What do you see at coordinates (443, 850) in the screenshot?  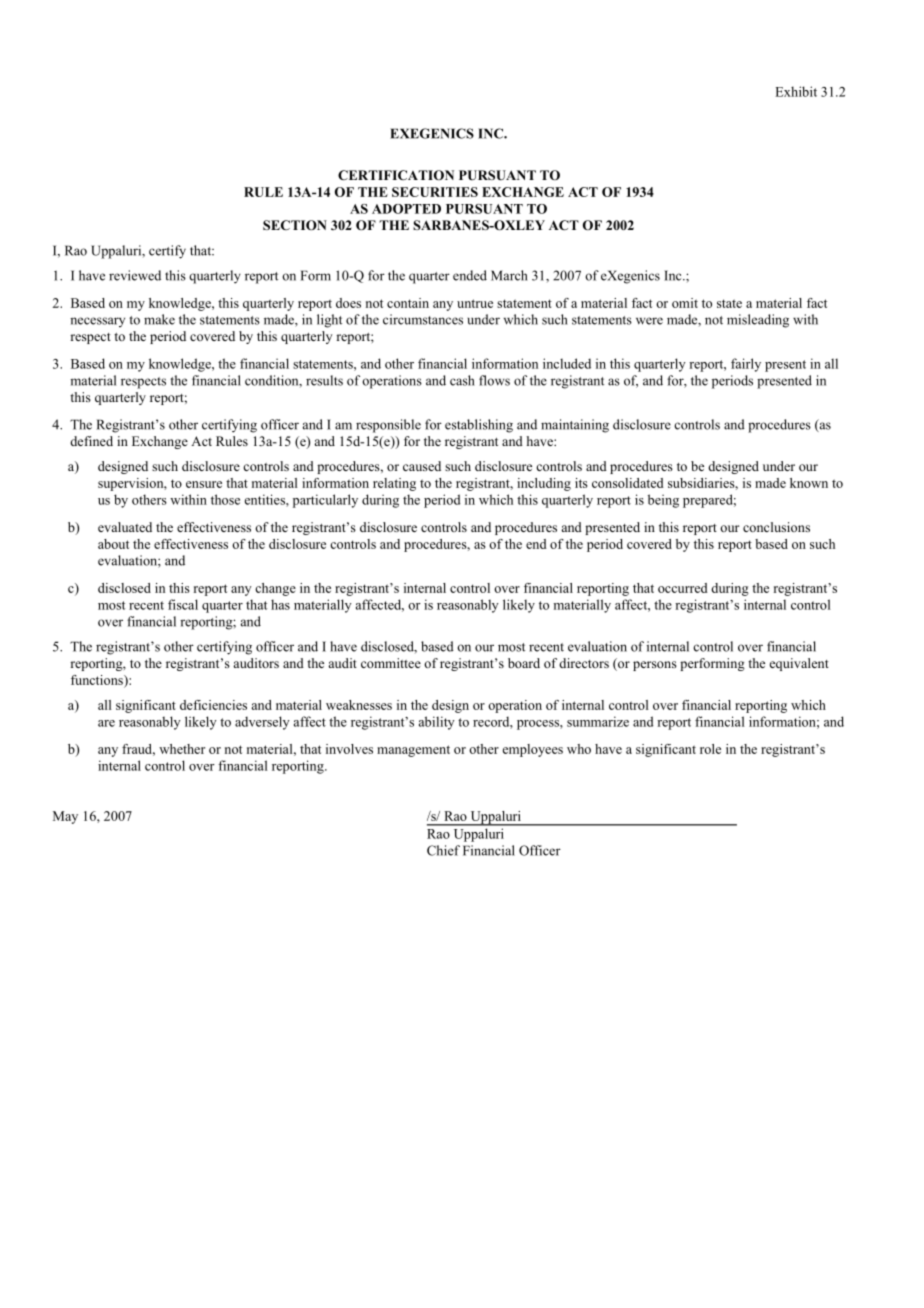 I see `Chief` at bounding box center [443, 850].
